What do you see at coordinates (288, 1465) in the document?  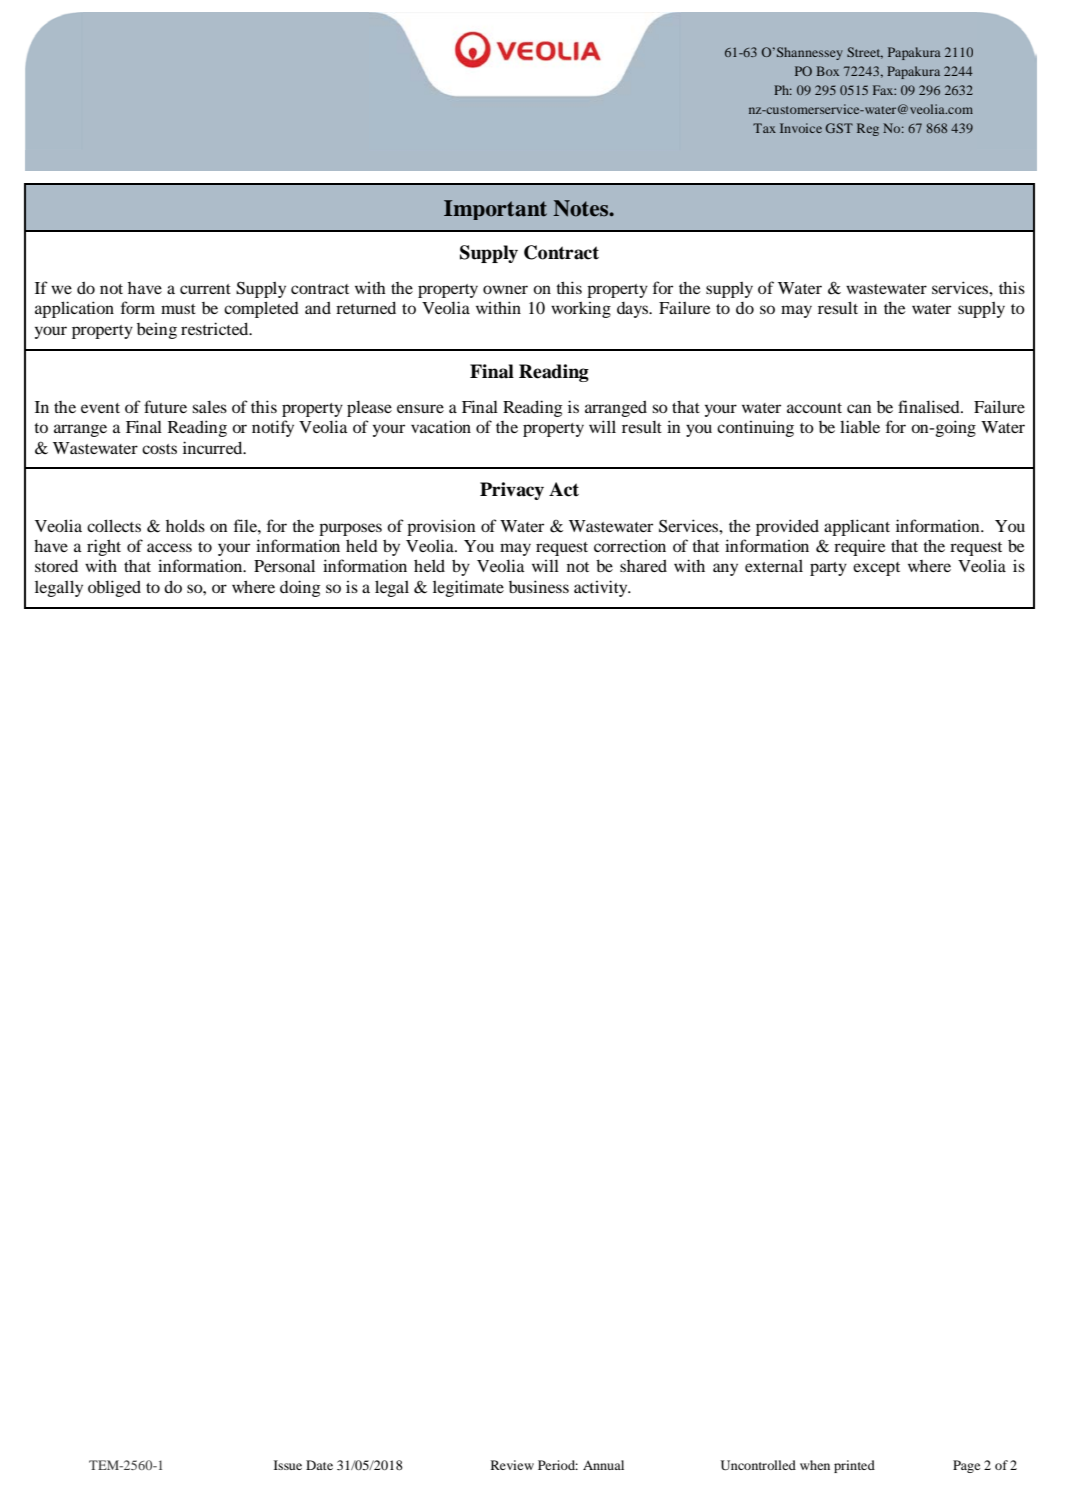 I see `Issue` at bounding box center [288, 1465].
